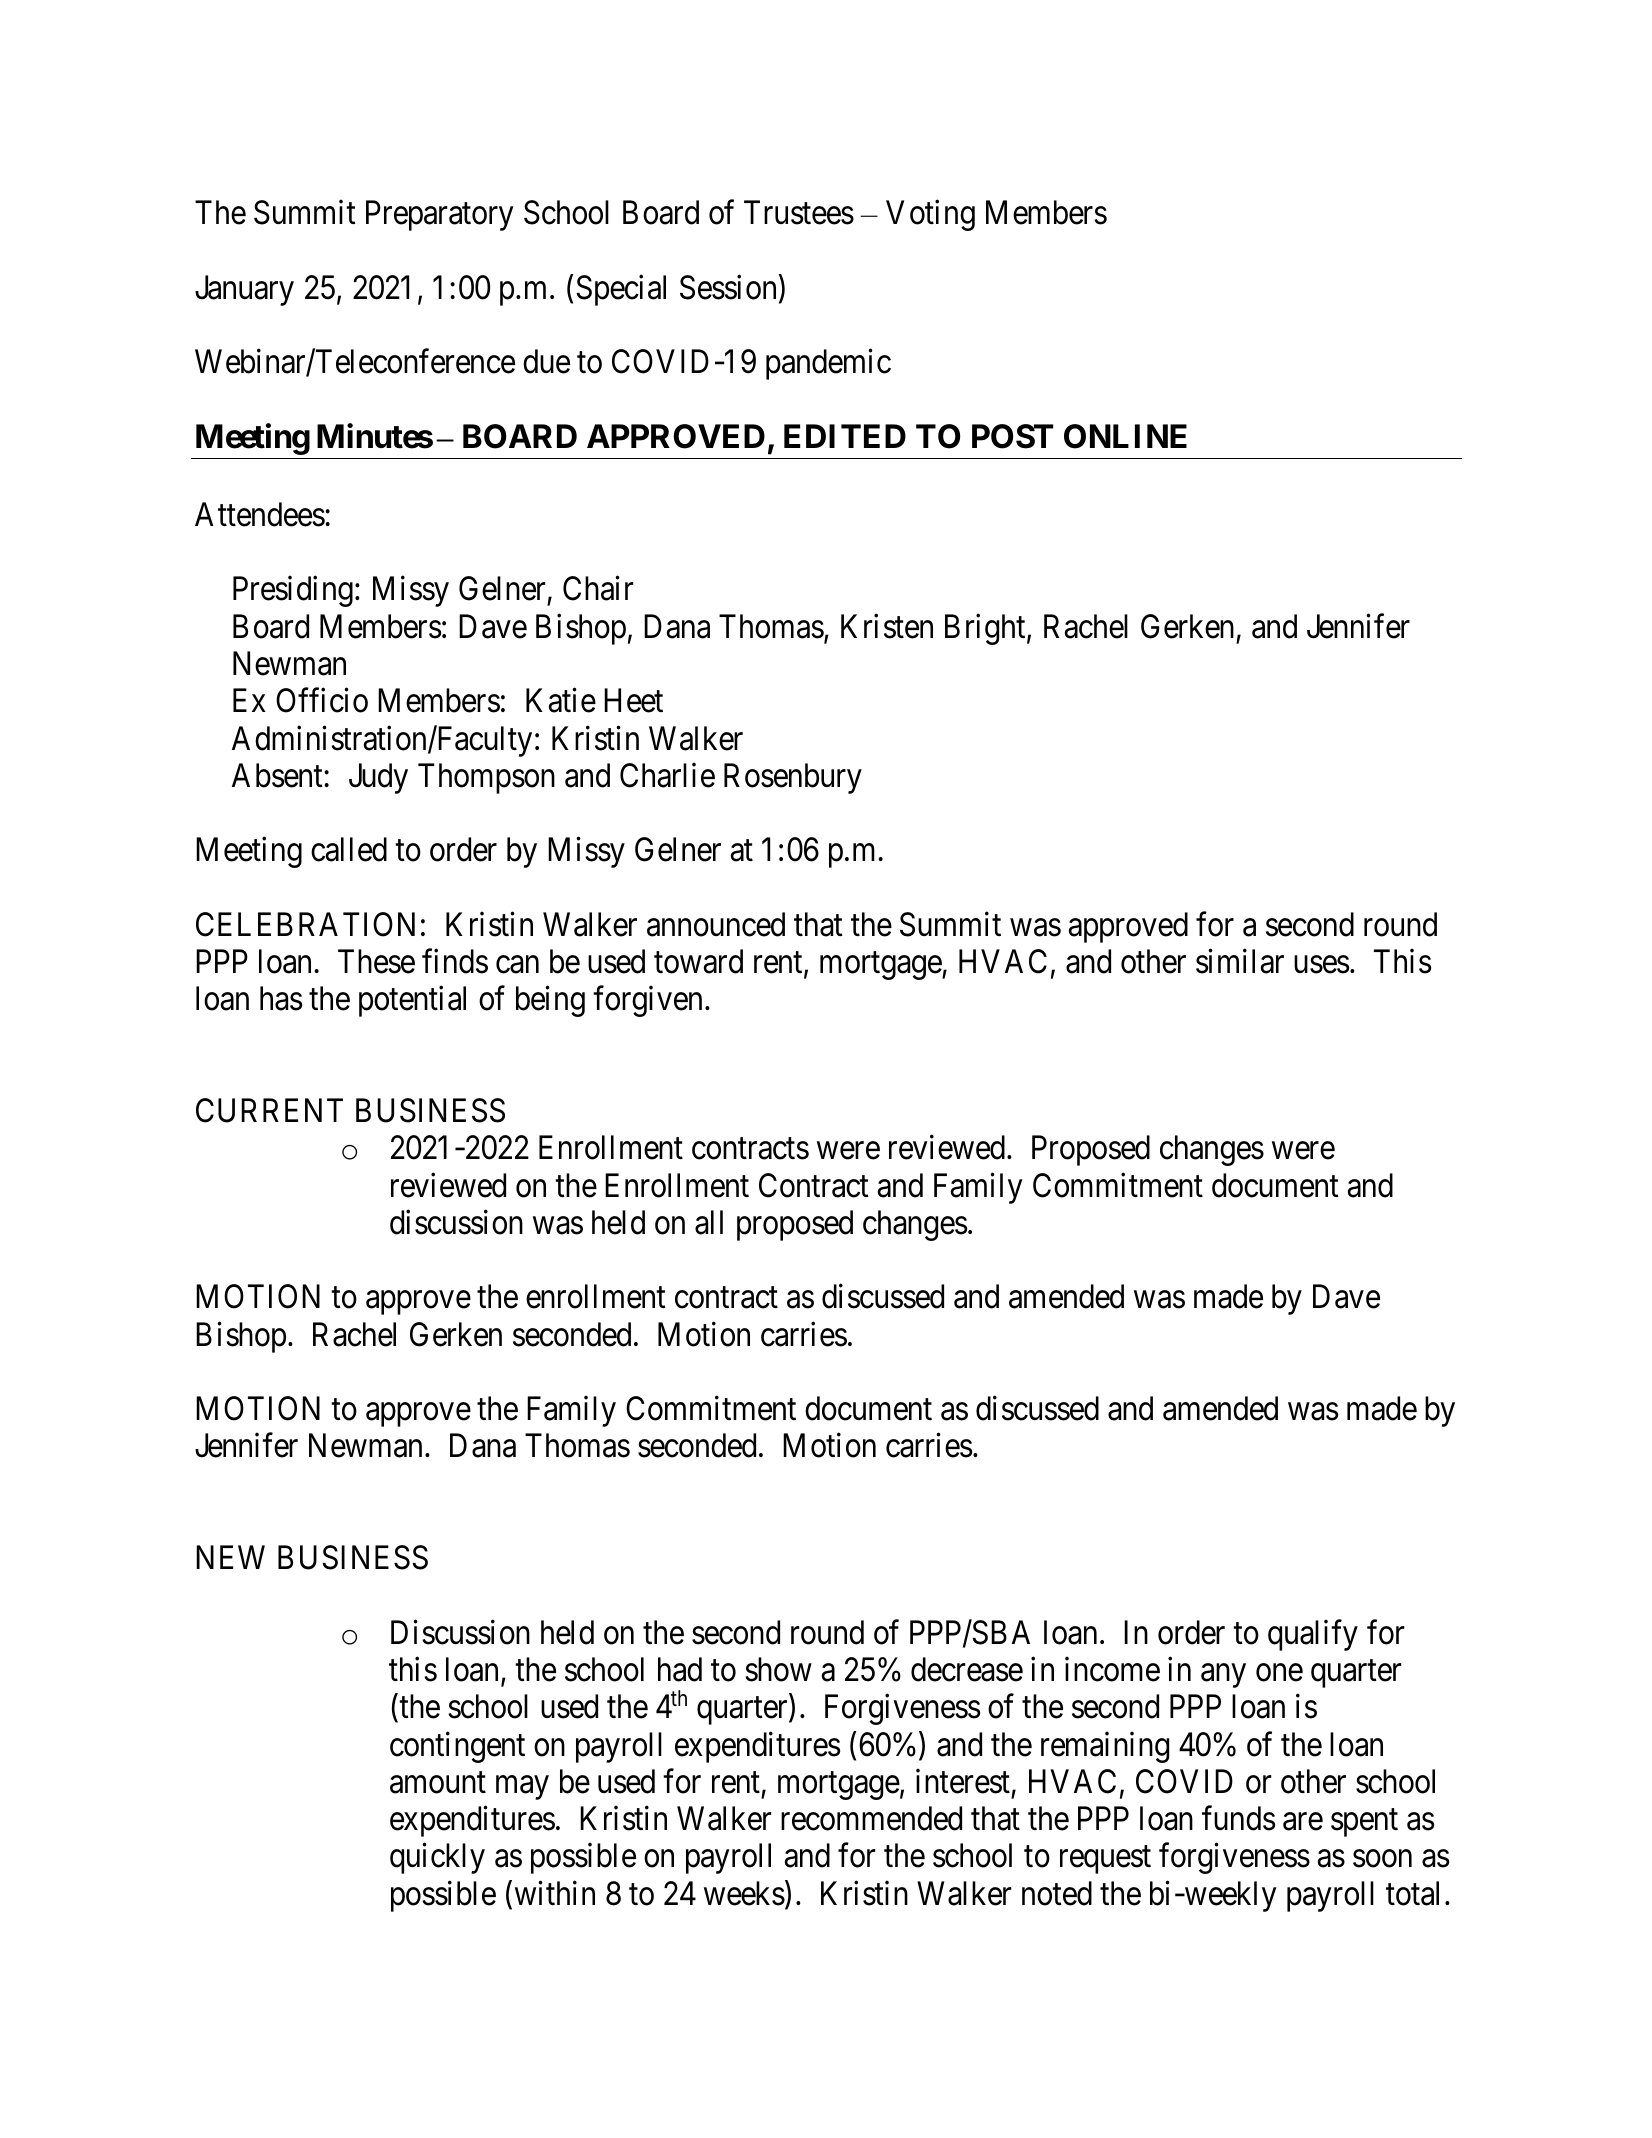  Describe the element at coordinates (871, 1818) in the image. I see `recommended` at that location.
